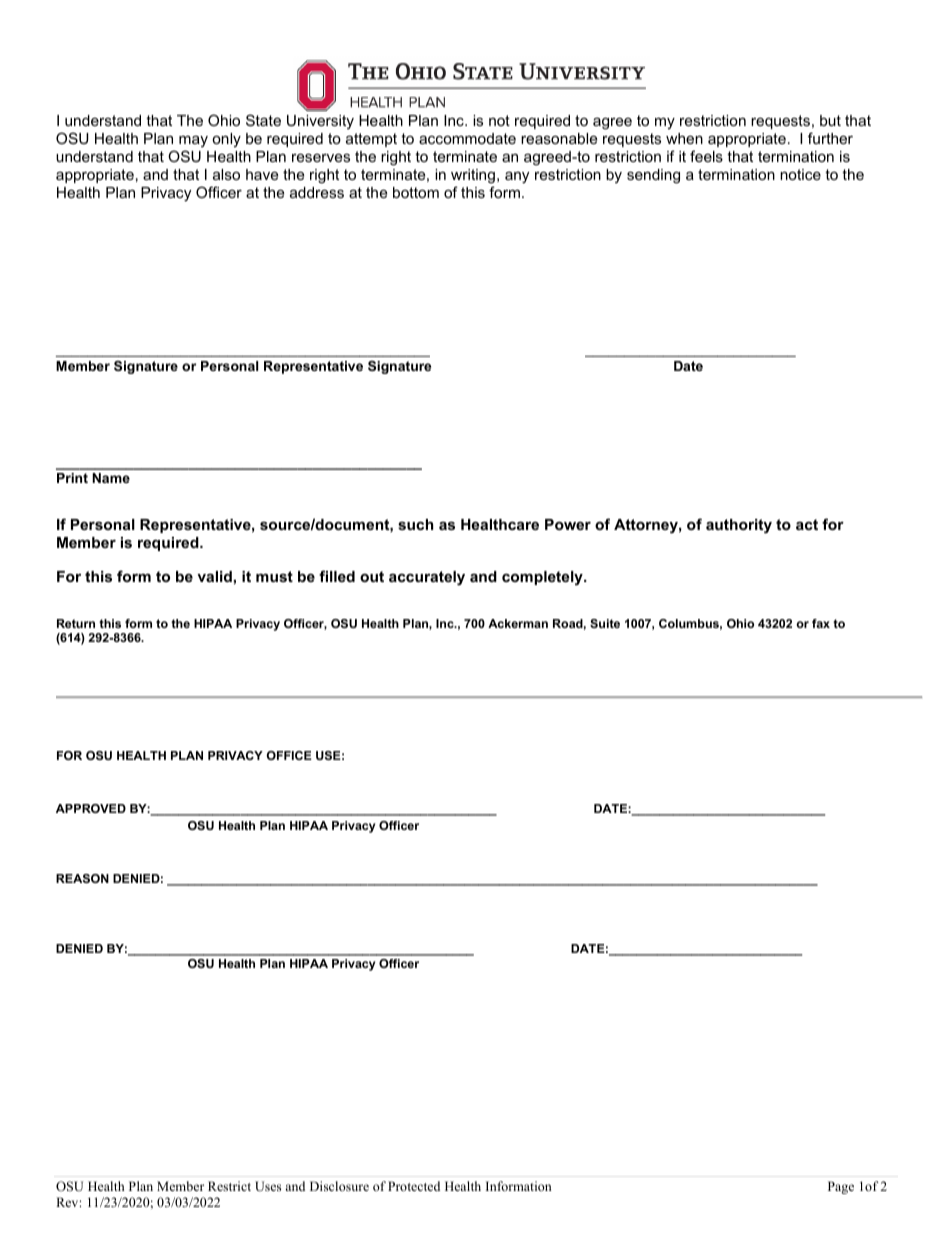 Image resolution: width=952 pixels, height=1233 pixels. What do you see at coordinates (517, 177) in the document?
I see `any` at bounding box center [517, 177].
